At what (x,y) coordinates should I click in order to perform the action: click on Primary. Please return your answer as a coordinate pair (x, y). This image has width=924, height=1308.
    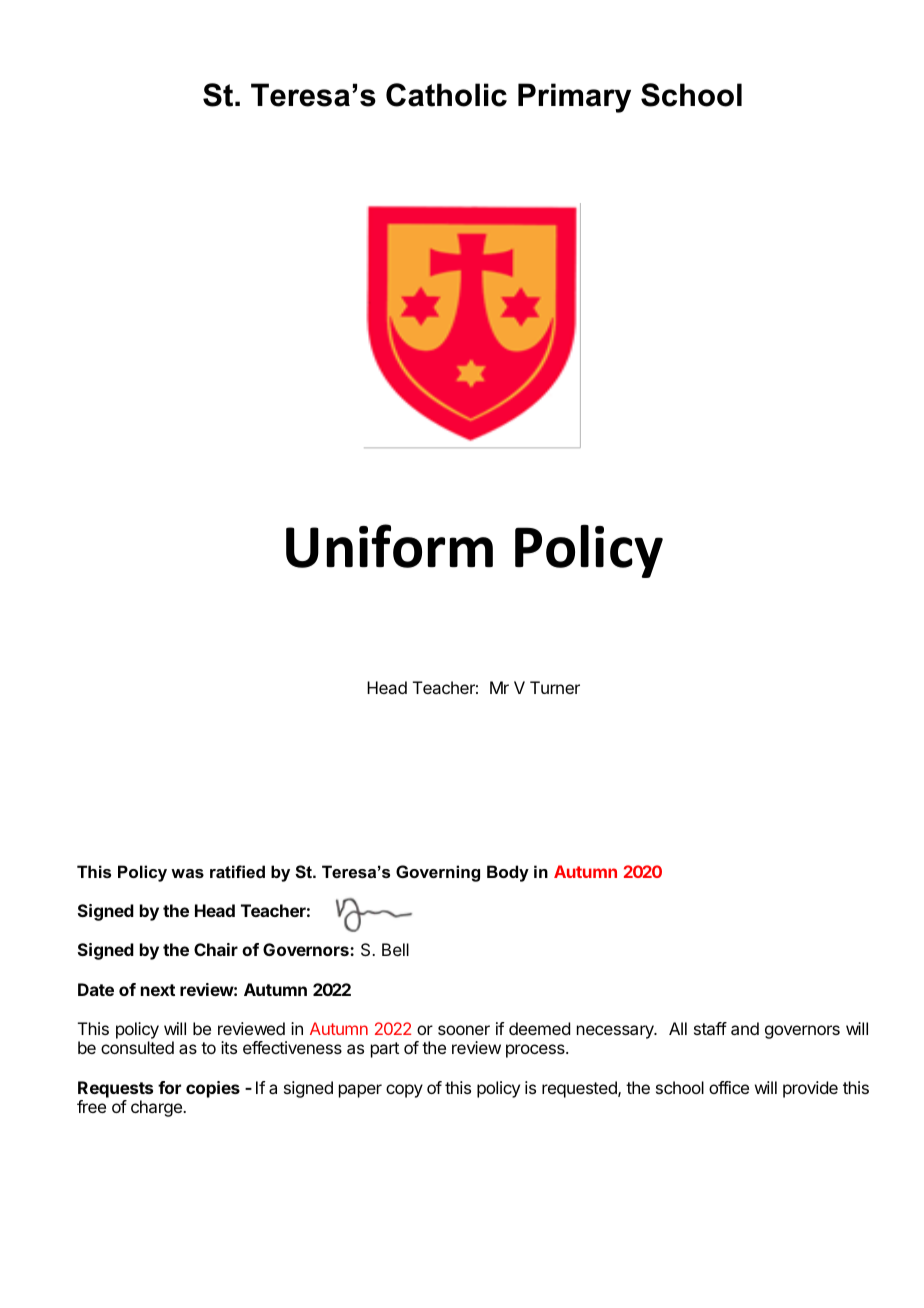
    Looking at the image, I should click on (574, 98).
